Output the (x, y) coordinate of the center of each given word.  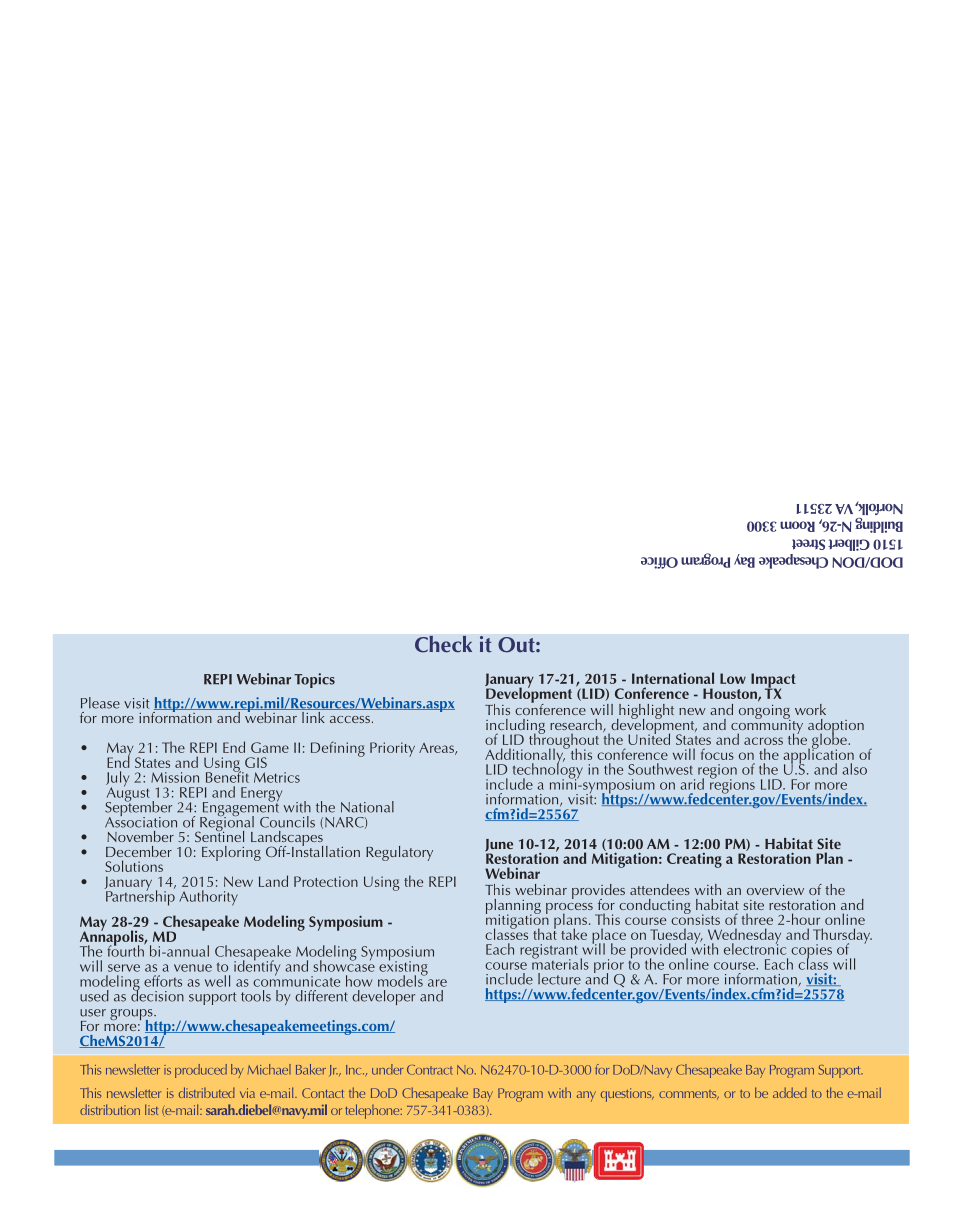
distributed (207, 1092)
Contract (430, 1070)
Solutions (134, 866)
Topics (314, 680)
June (499, 846)
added (790, 1092)
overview (775, 889)
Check (443, 644)
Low (733, 678)
